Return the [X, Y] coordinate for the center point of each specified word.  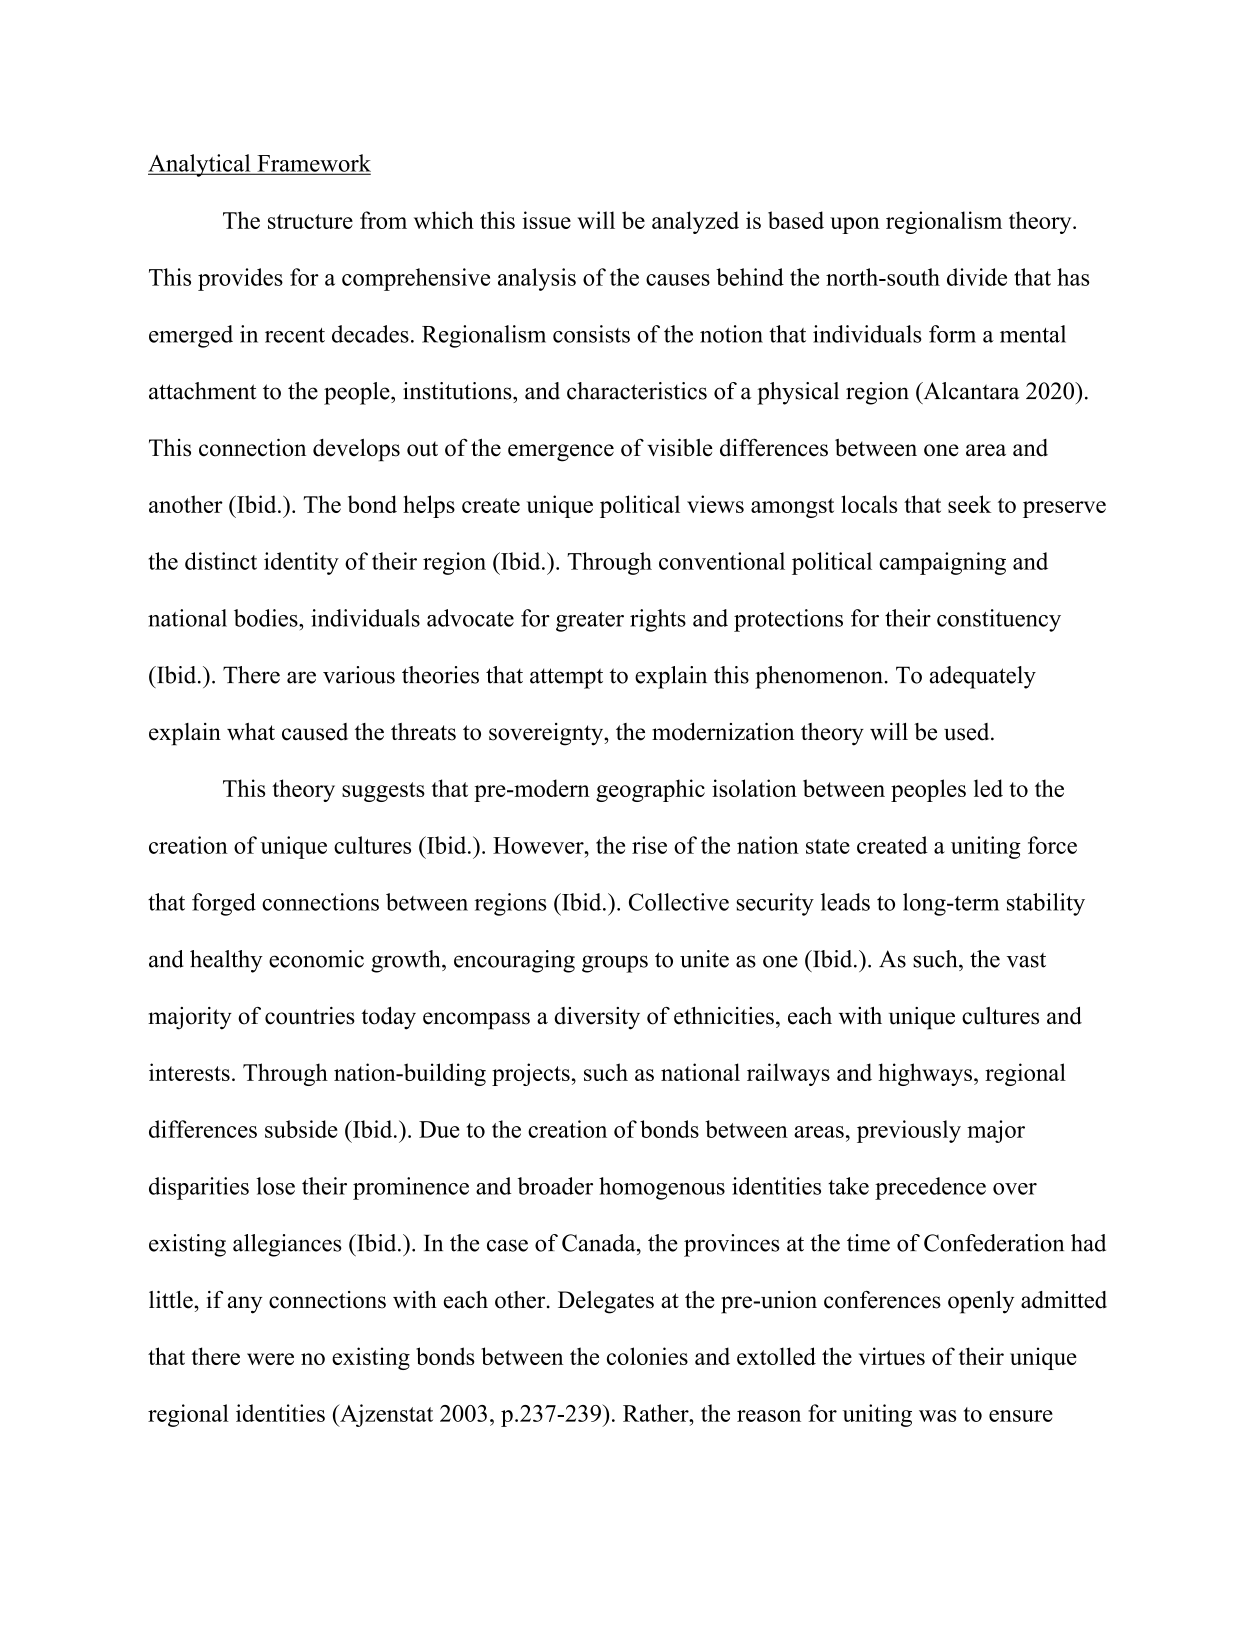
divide [977, 277]
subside [301, 1129]
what [251, 731]
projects [531, 1074]
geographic [650, 790]
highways [925, 1074]
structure [310, 221]
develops [356, 450]
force [1052, 845]
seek [969, 504]
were [270, 1359]
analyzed [695, 222]
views [715, 504]
